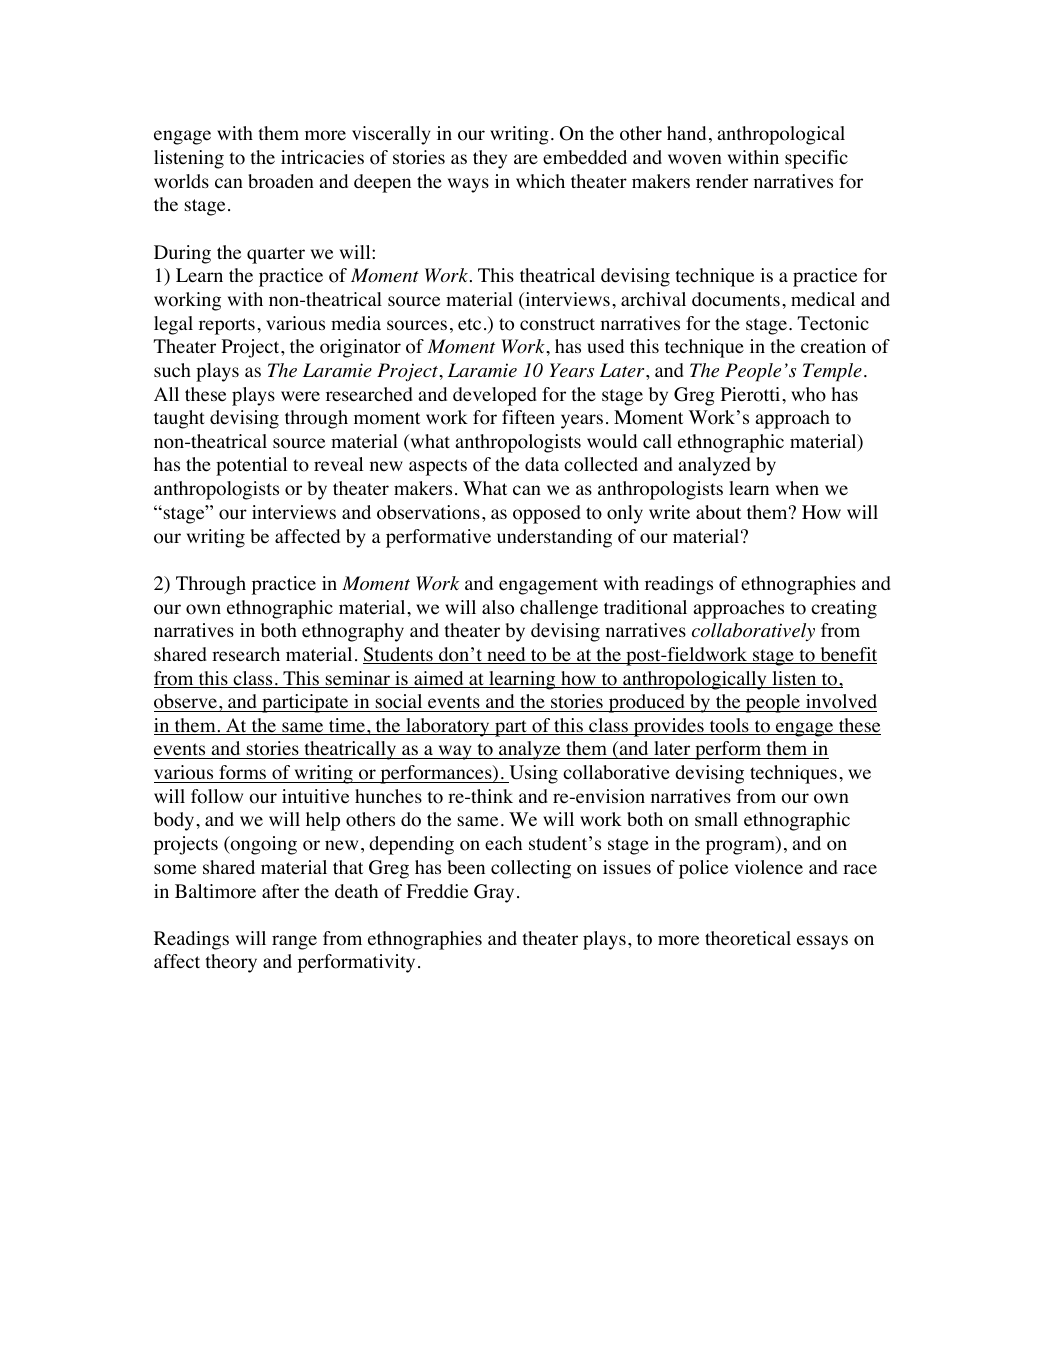 This image has width=1045, height=1352. Describe the element at coordinates (557, 324) in the image. I see `construct` at that location.
